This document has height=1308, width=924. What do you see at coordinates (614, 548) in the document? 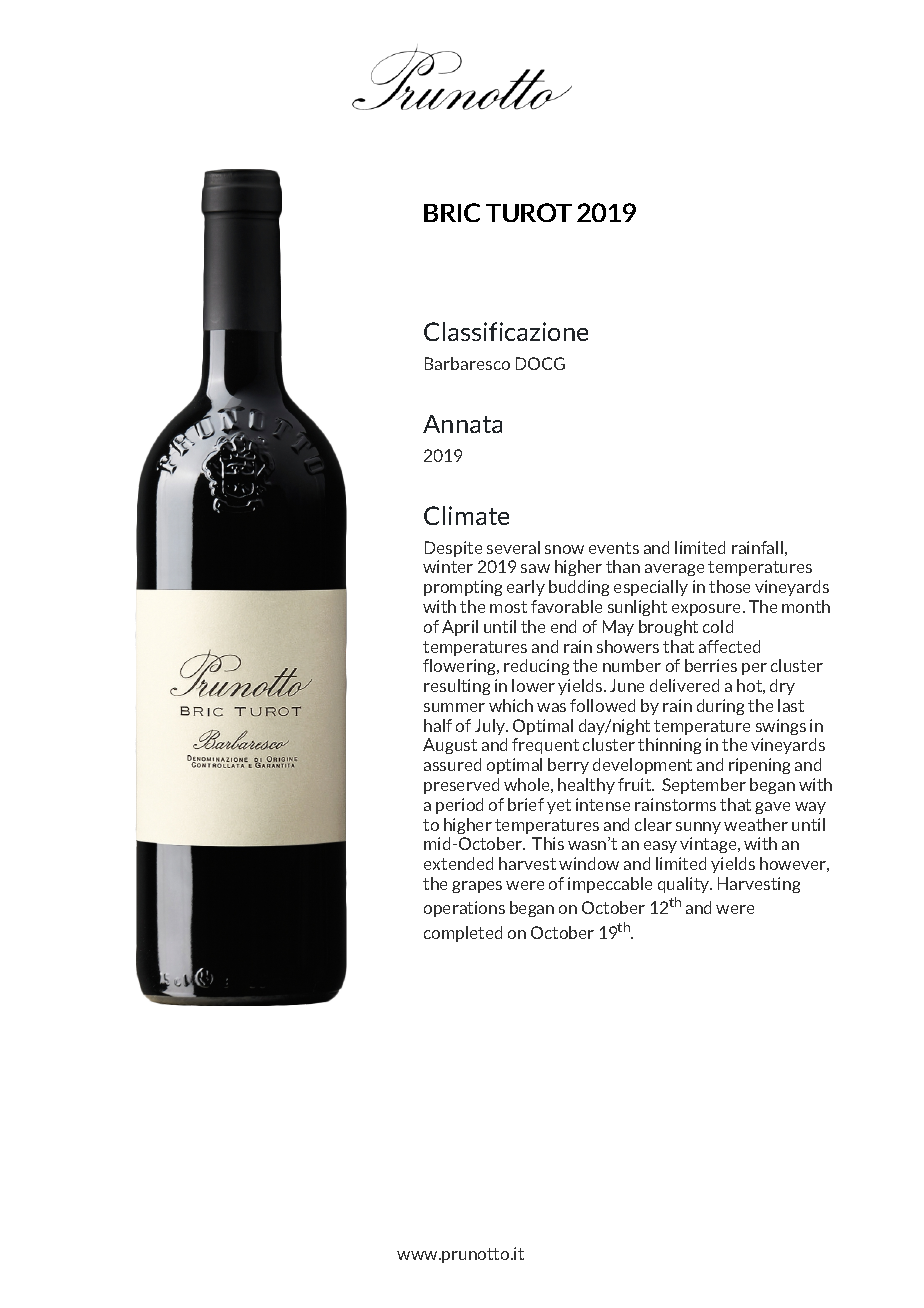
I see `events` at bounding box center [614, 548].
